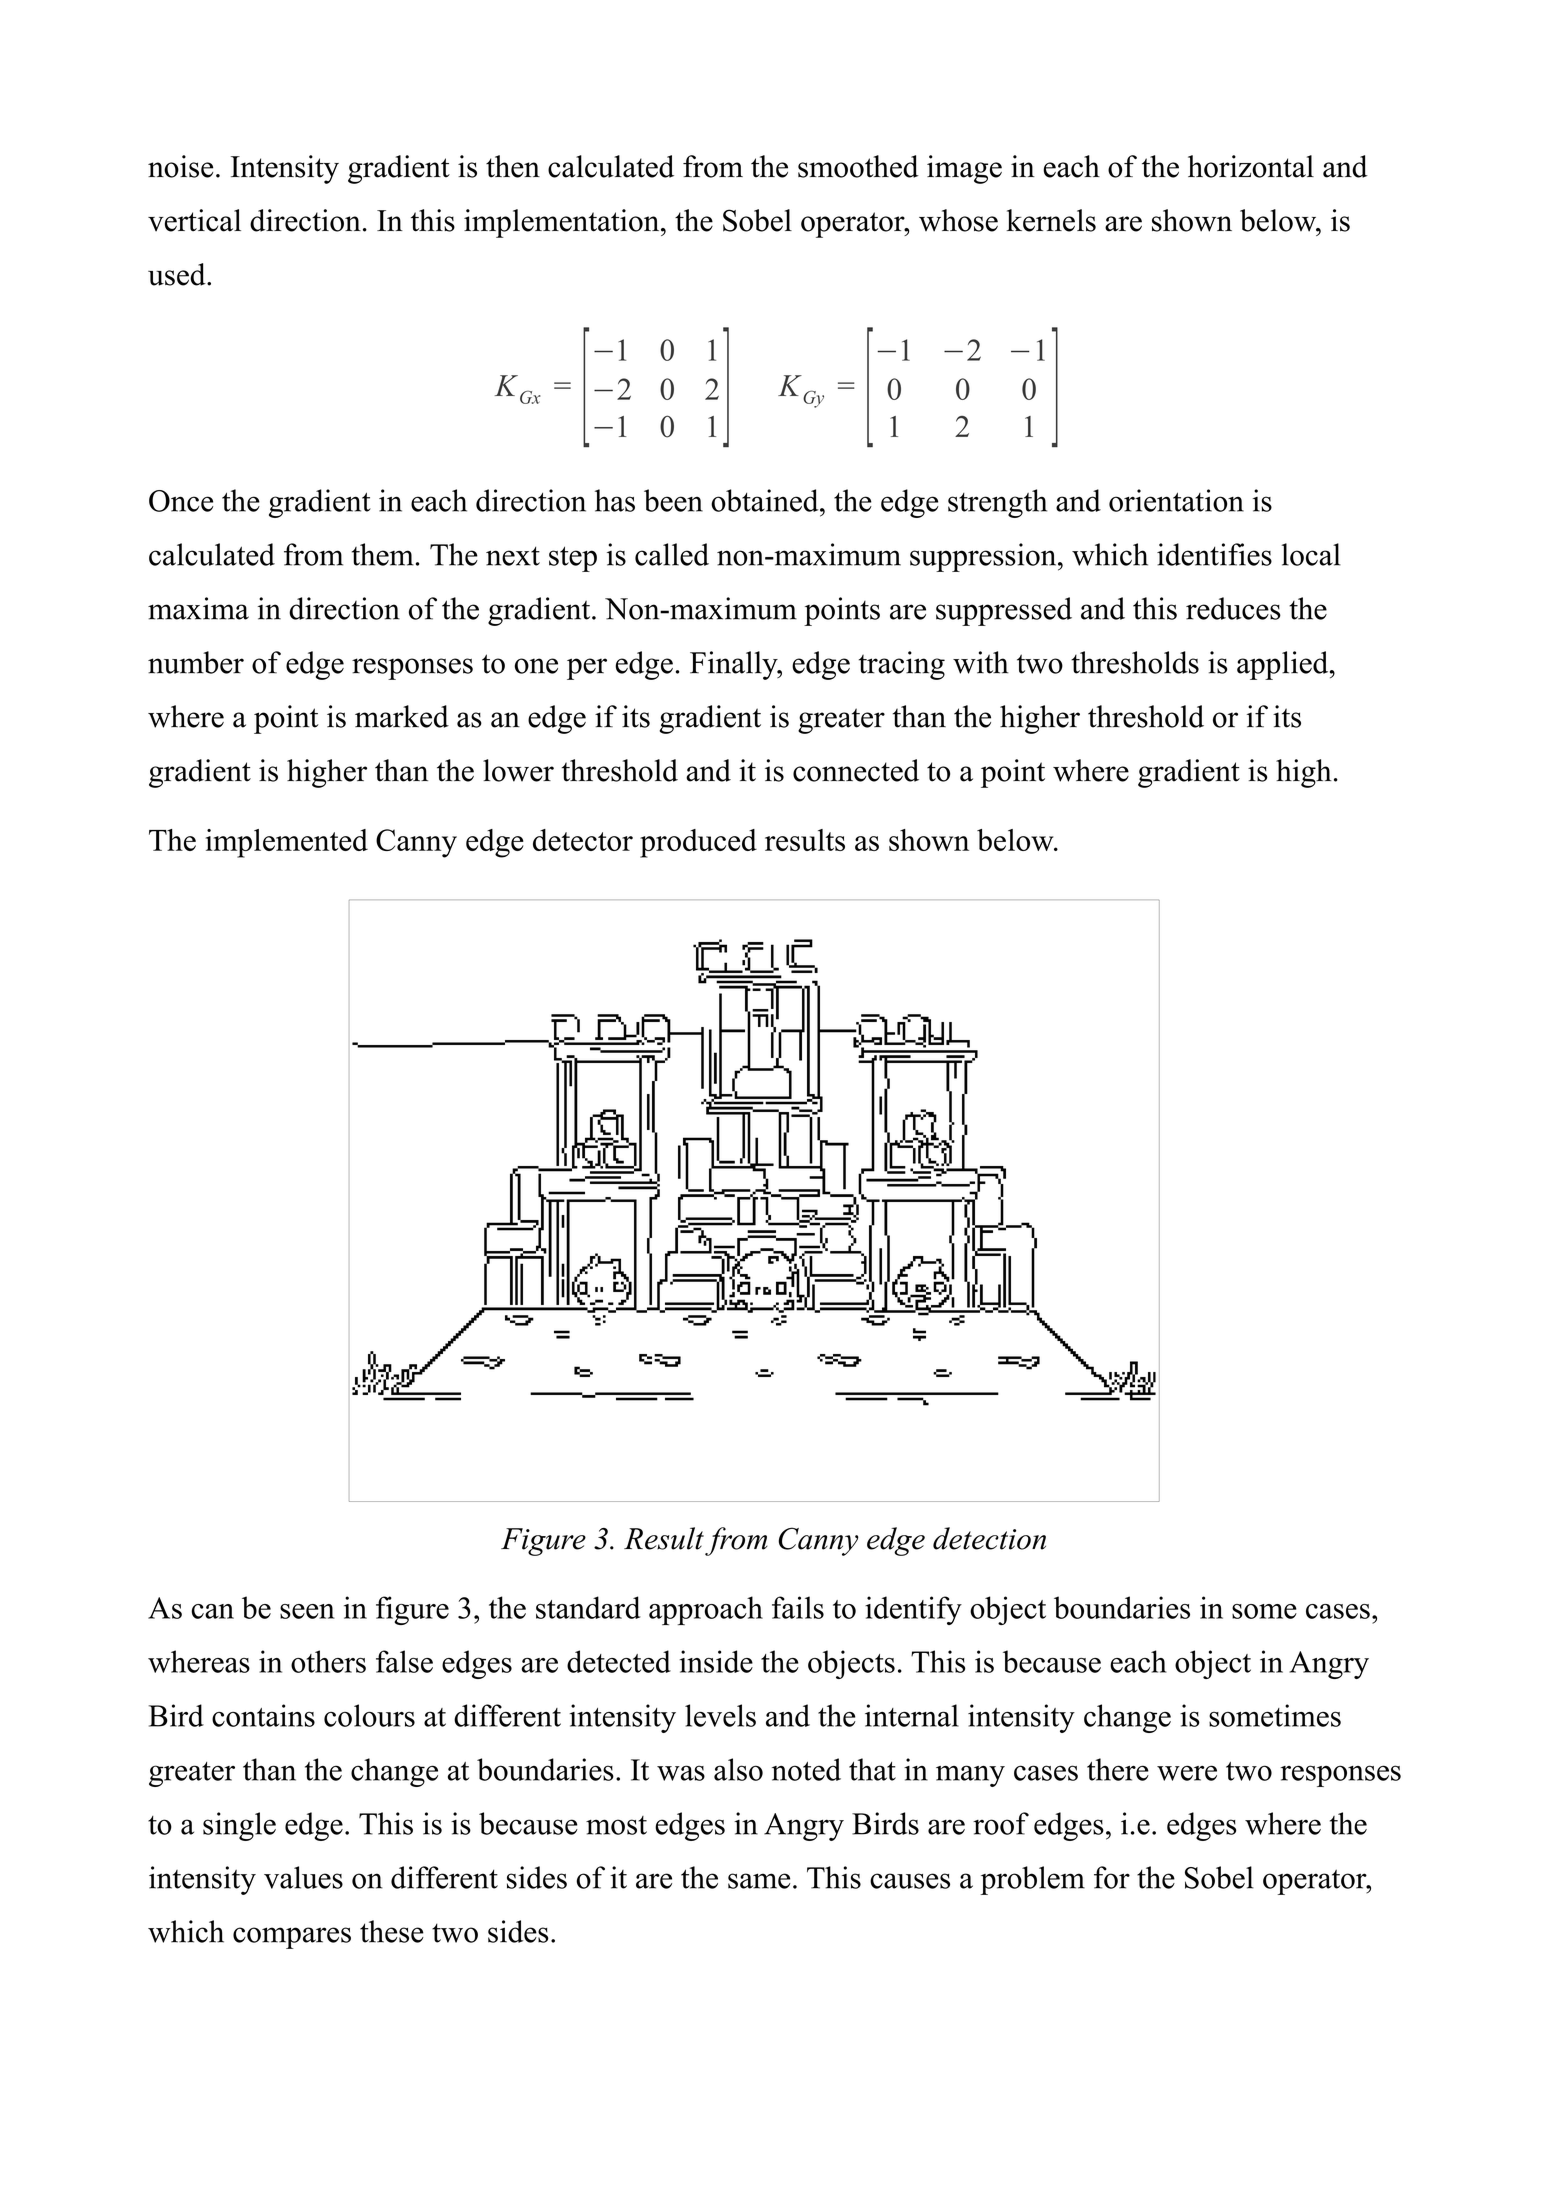 The height and width of the image is (2195, 1551). I want to click on values, so click(303, 1877).
